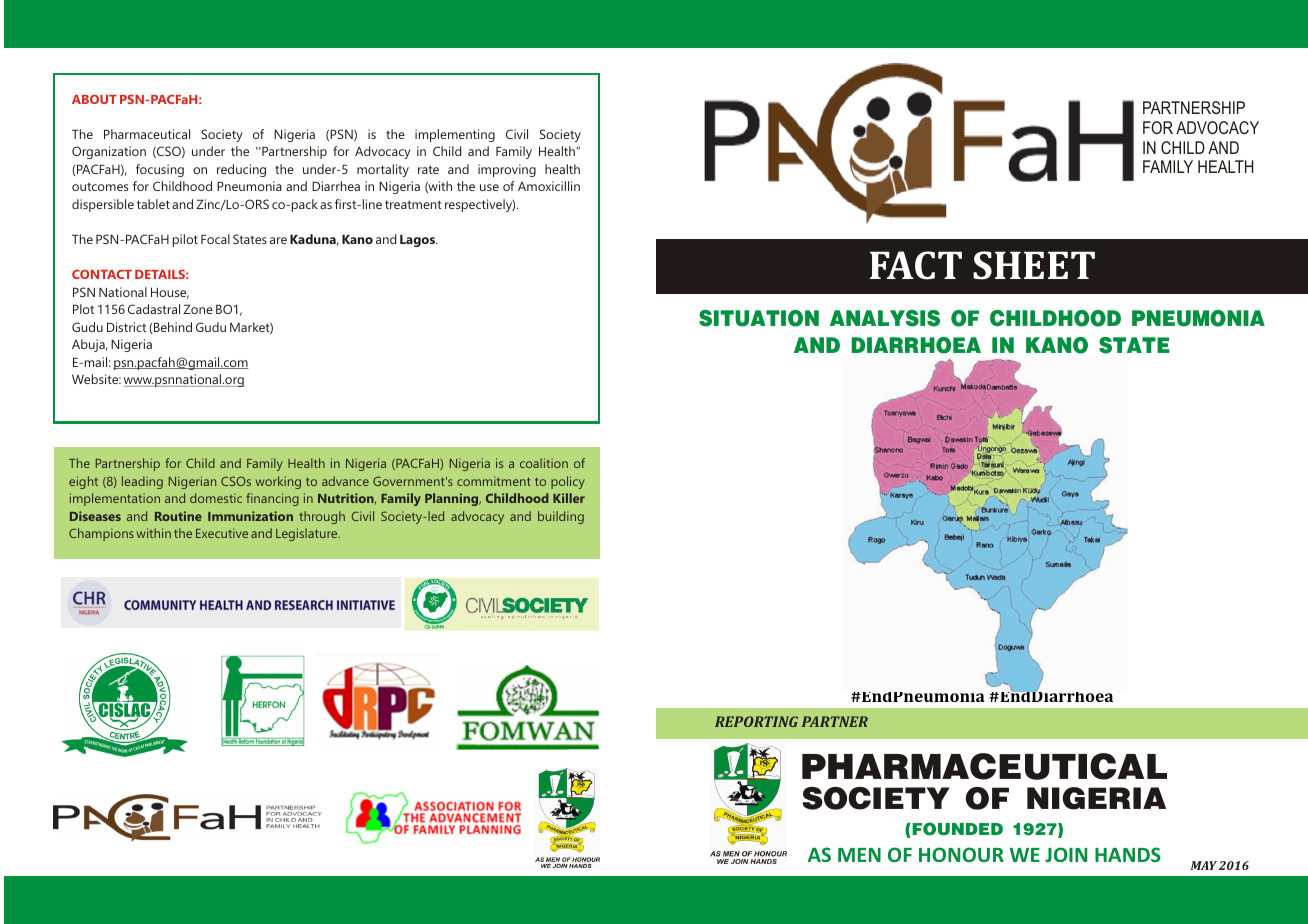 This document has height=924, width=1308. I want to click on ABOUT, so click(94, 99).
